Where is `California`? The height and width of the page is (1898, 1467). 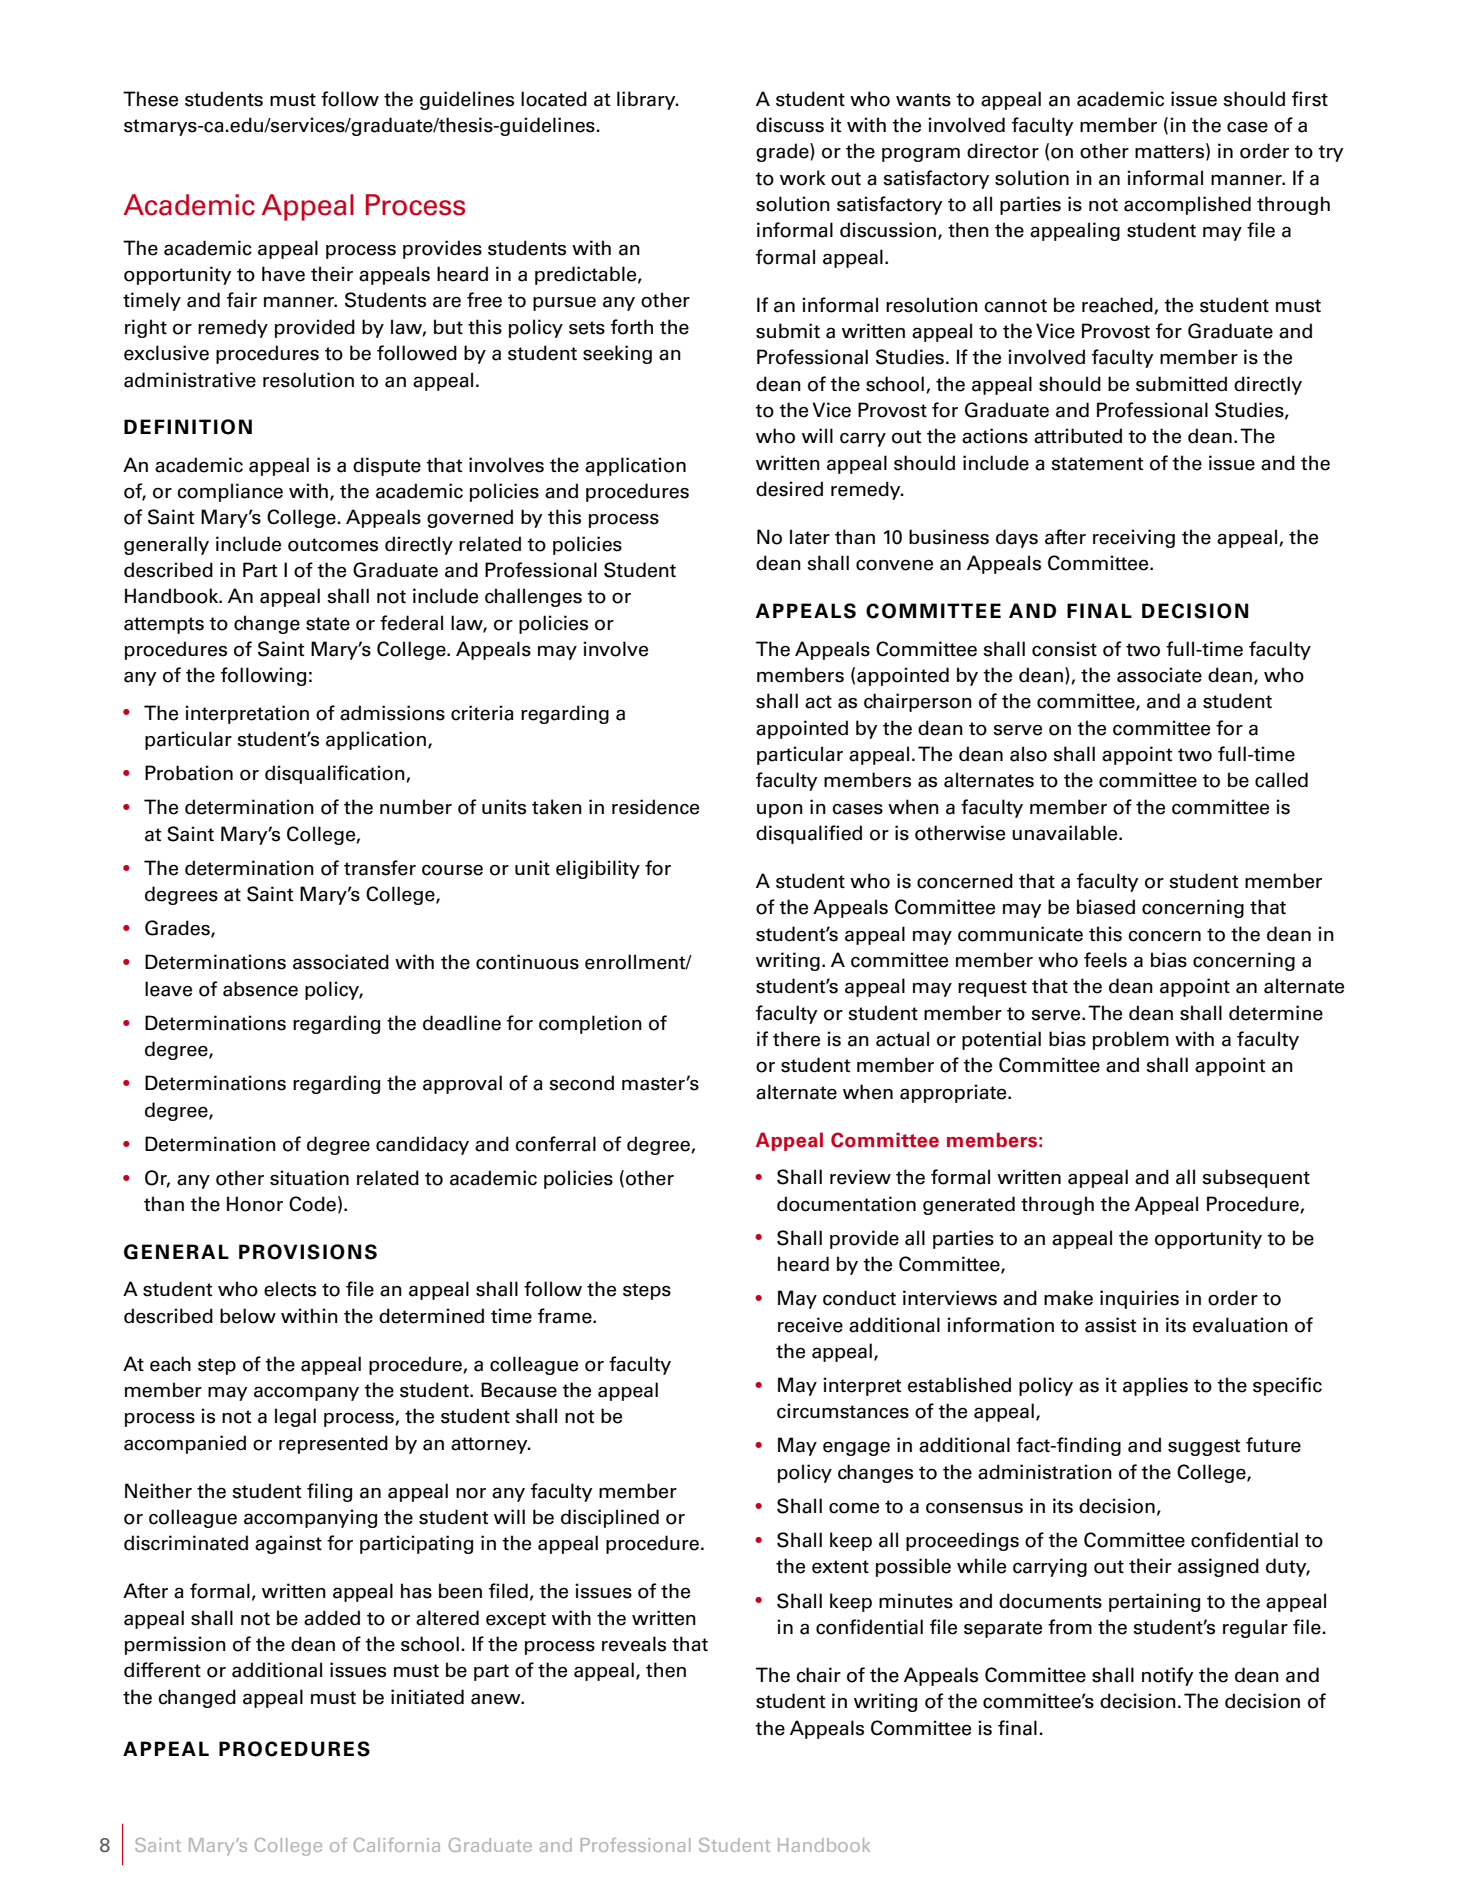
California is located at coordinates (397, 1845).
